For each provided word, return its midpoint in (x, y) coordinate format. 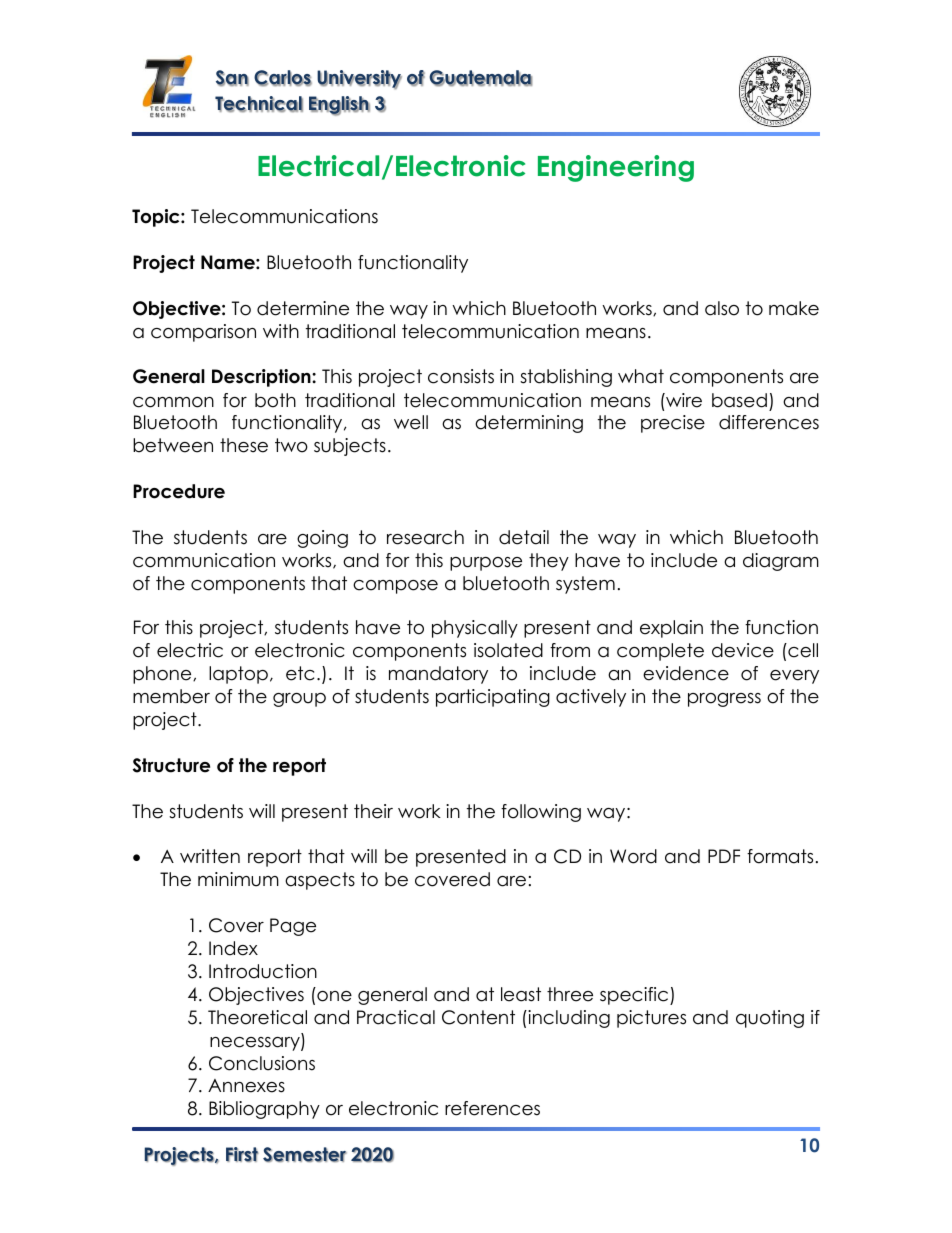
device (743, 650)
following (541, 813)
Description (262, 378)
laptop (238, 675)
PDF (724, 856)
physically (475, 629)
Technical (259, 104)
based (739, 400)
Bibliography (264, 1110)
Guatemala (480, 78)
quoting (770, 1019)
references (492, 1108)
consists (461, 376)
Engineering (616, 168)
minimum (238, 879)
